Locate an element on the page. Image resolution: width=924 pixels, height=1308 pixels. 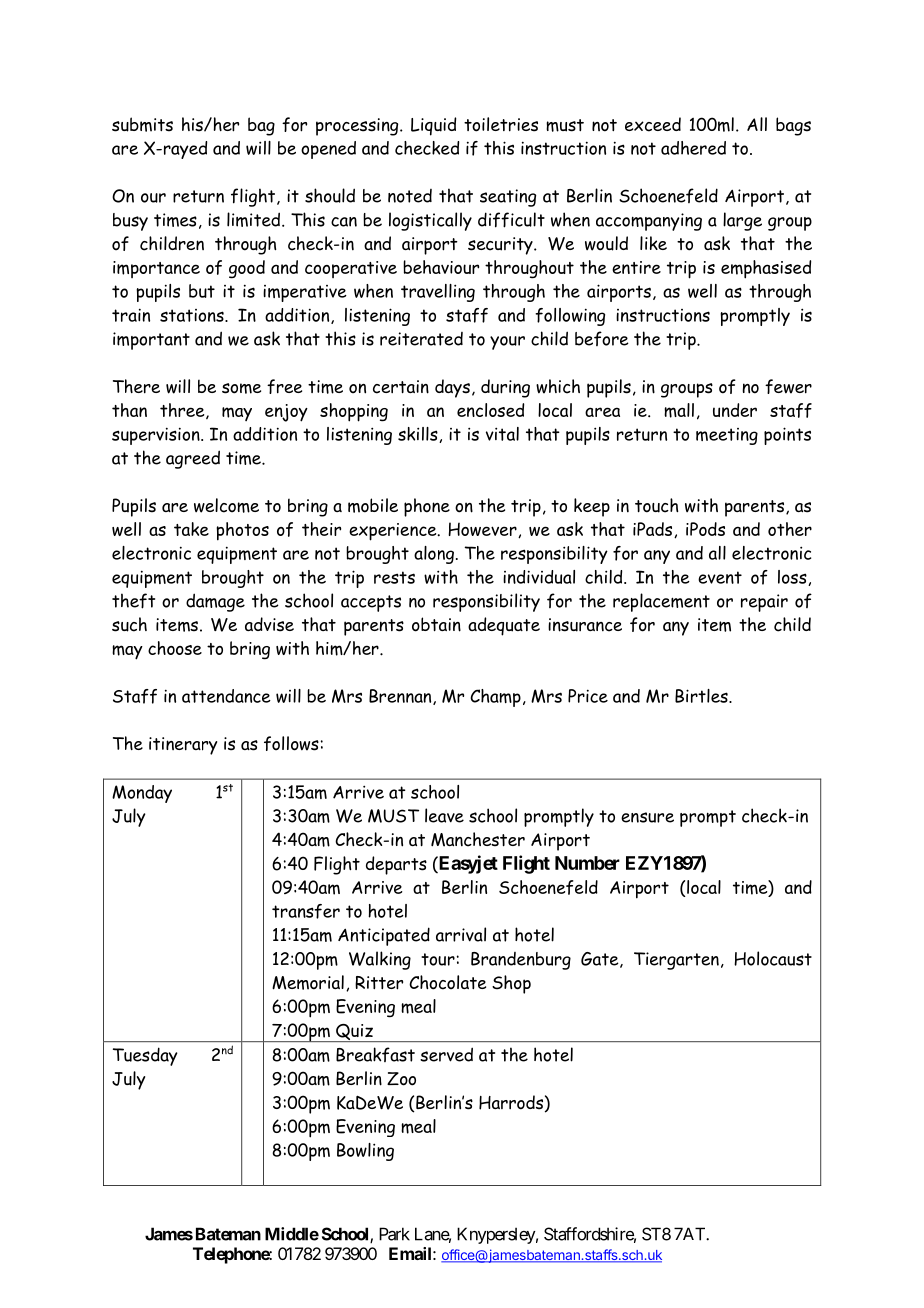
event is located at coordinates (720, 577).
